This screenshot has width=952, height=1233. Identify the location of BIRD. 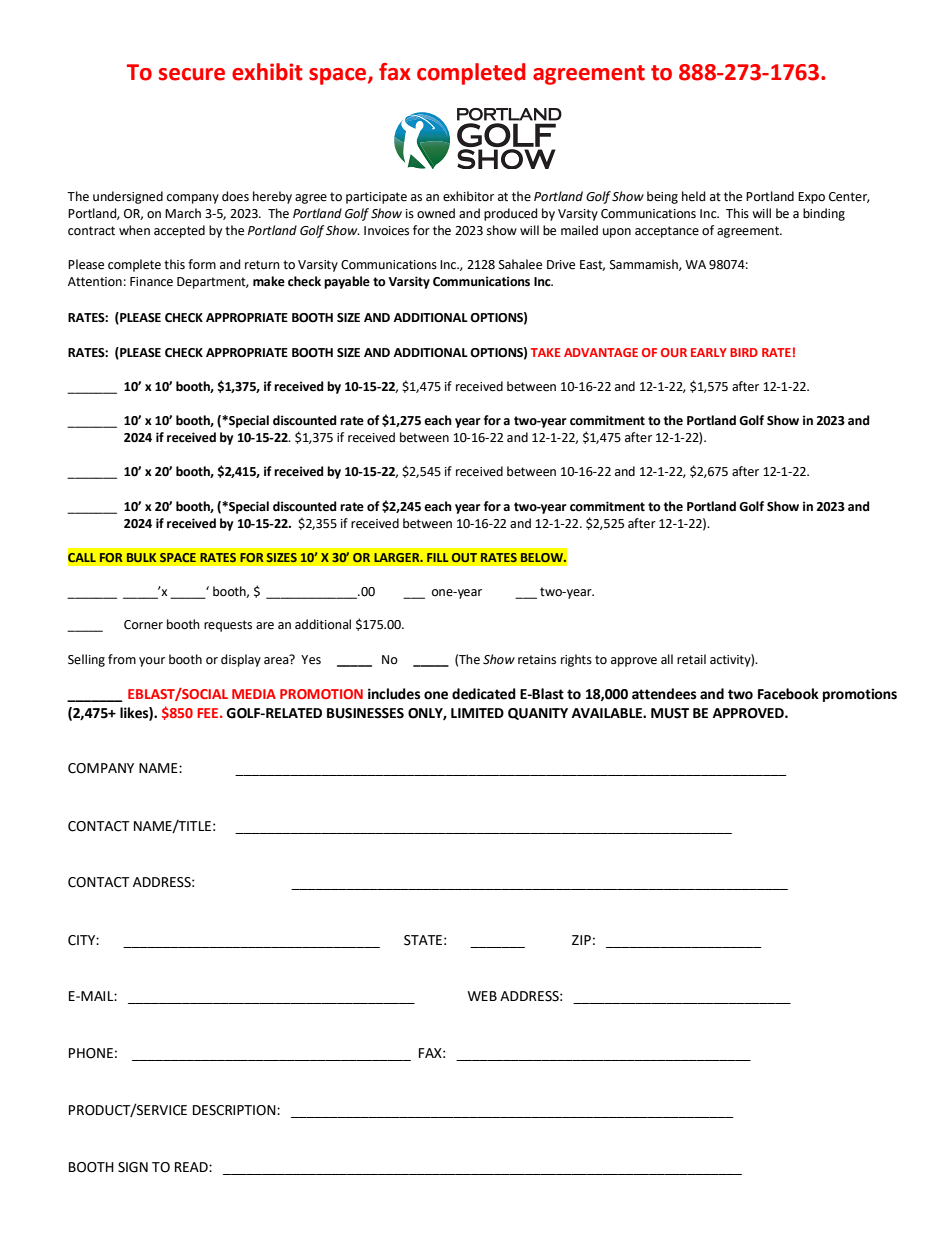
(744, 352).
